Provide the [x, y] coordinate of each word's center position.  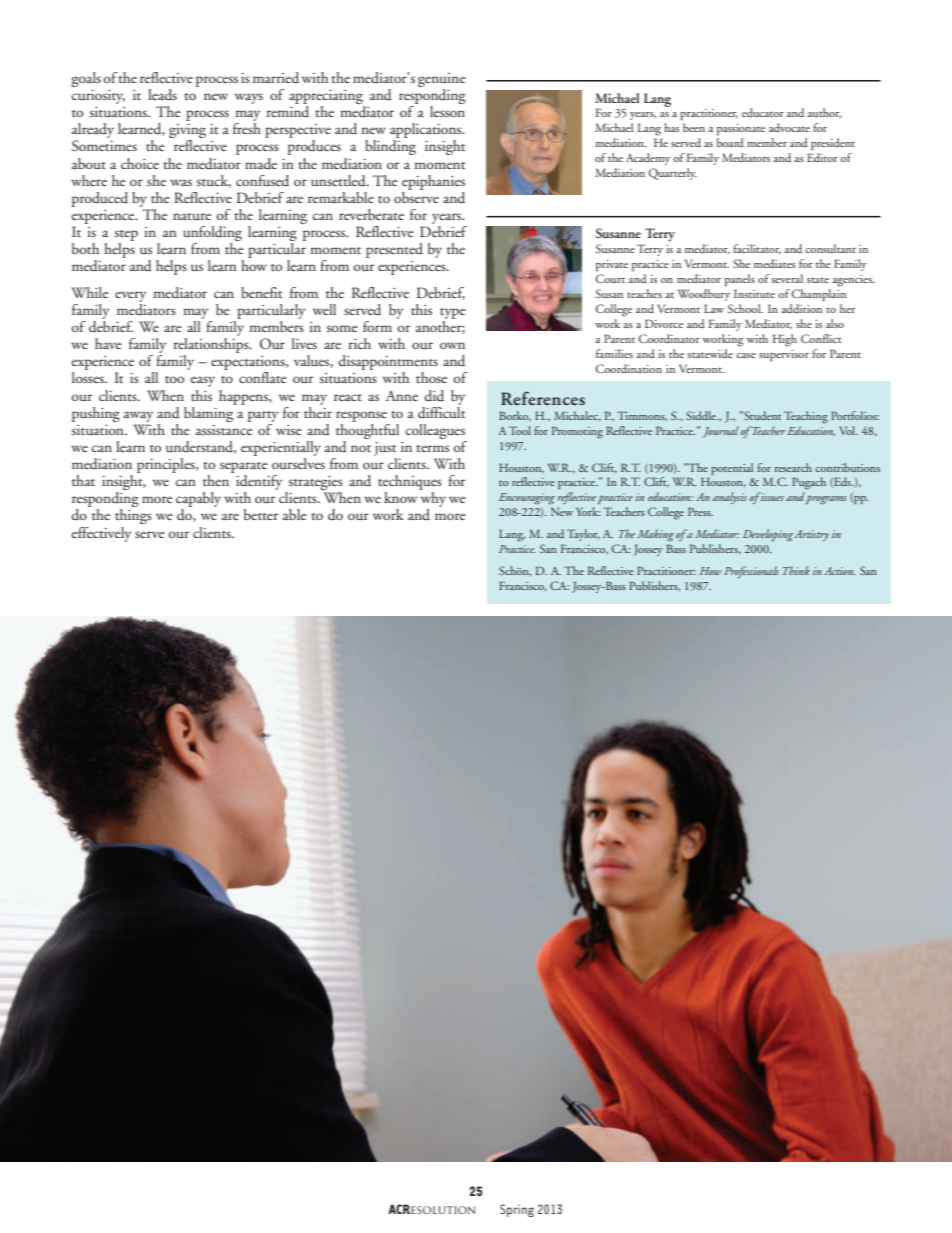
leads [162, 95]
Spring [517, 1210]
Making [656, 535]
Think [796, 570]
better [261, 514]
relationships [212, 347]
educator [763, 112]
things [133, 516]
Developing [768, 535]
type [453, 313]
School [745, 308]
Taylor [583, 535]
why [433, 501]
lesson [447, 111]
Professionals [751, 572]
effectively [101, 534]
